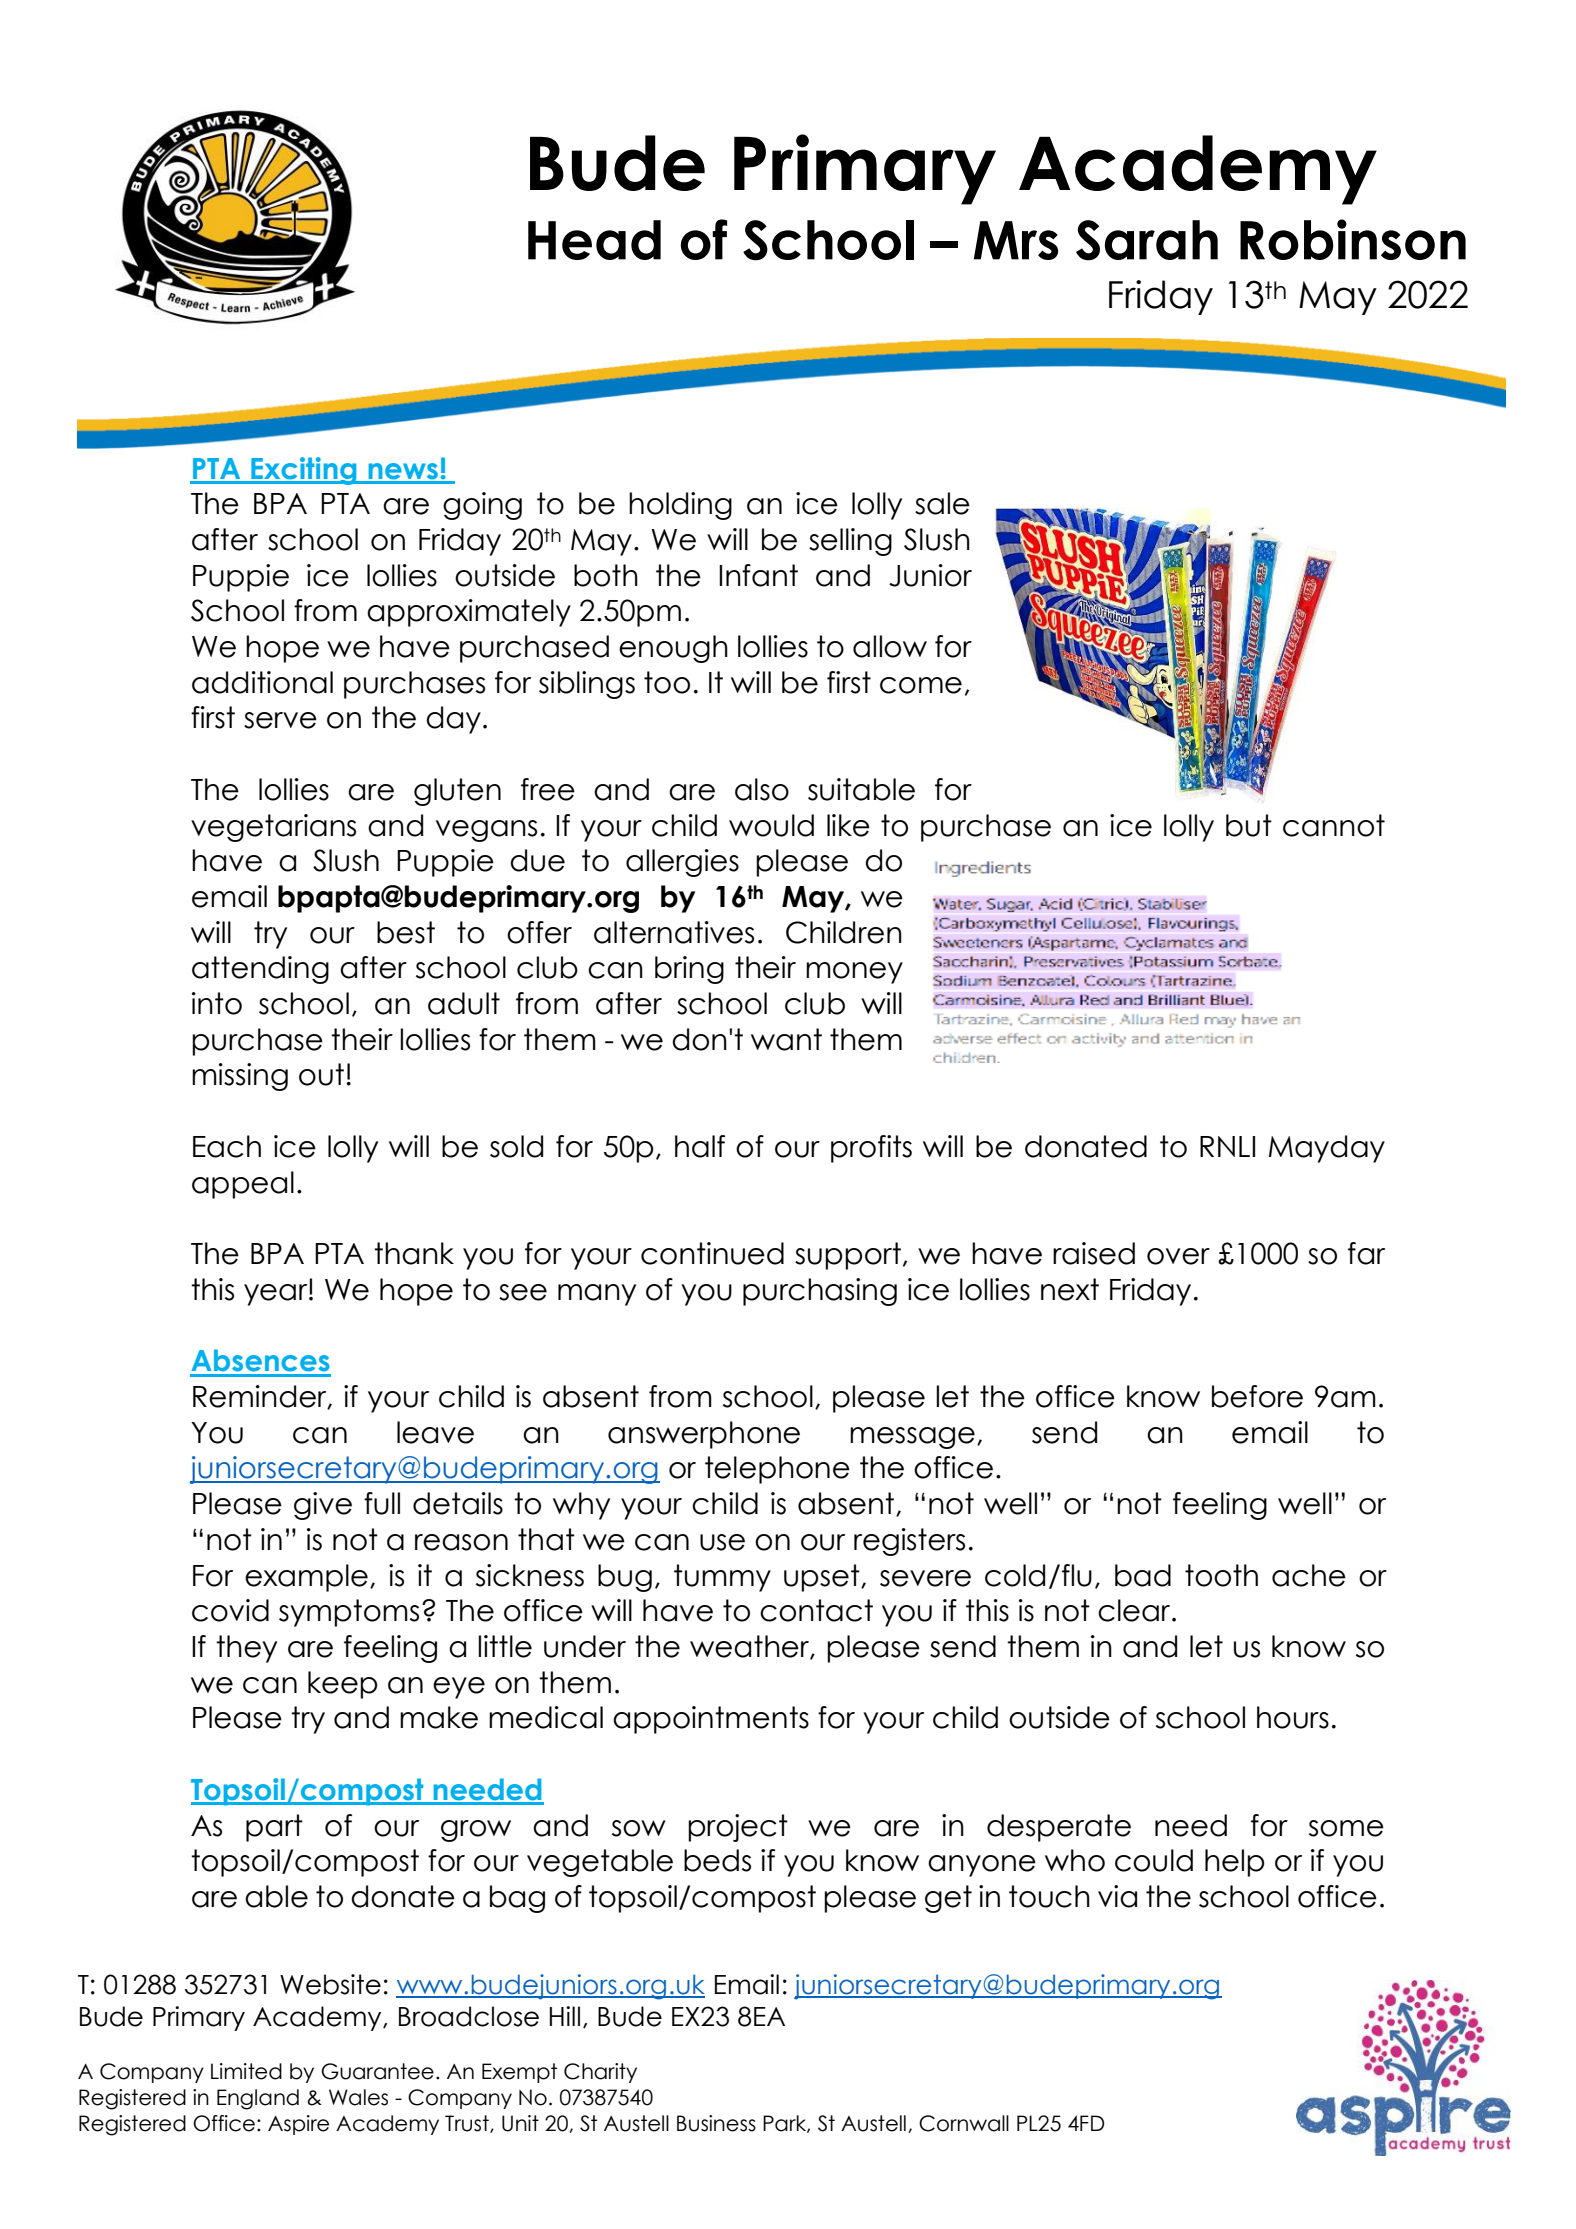  I want to click on Exciting, so click(304, 471).
